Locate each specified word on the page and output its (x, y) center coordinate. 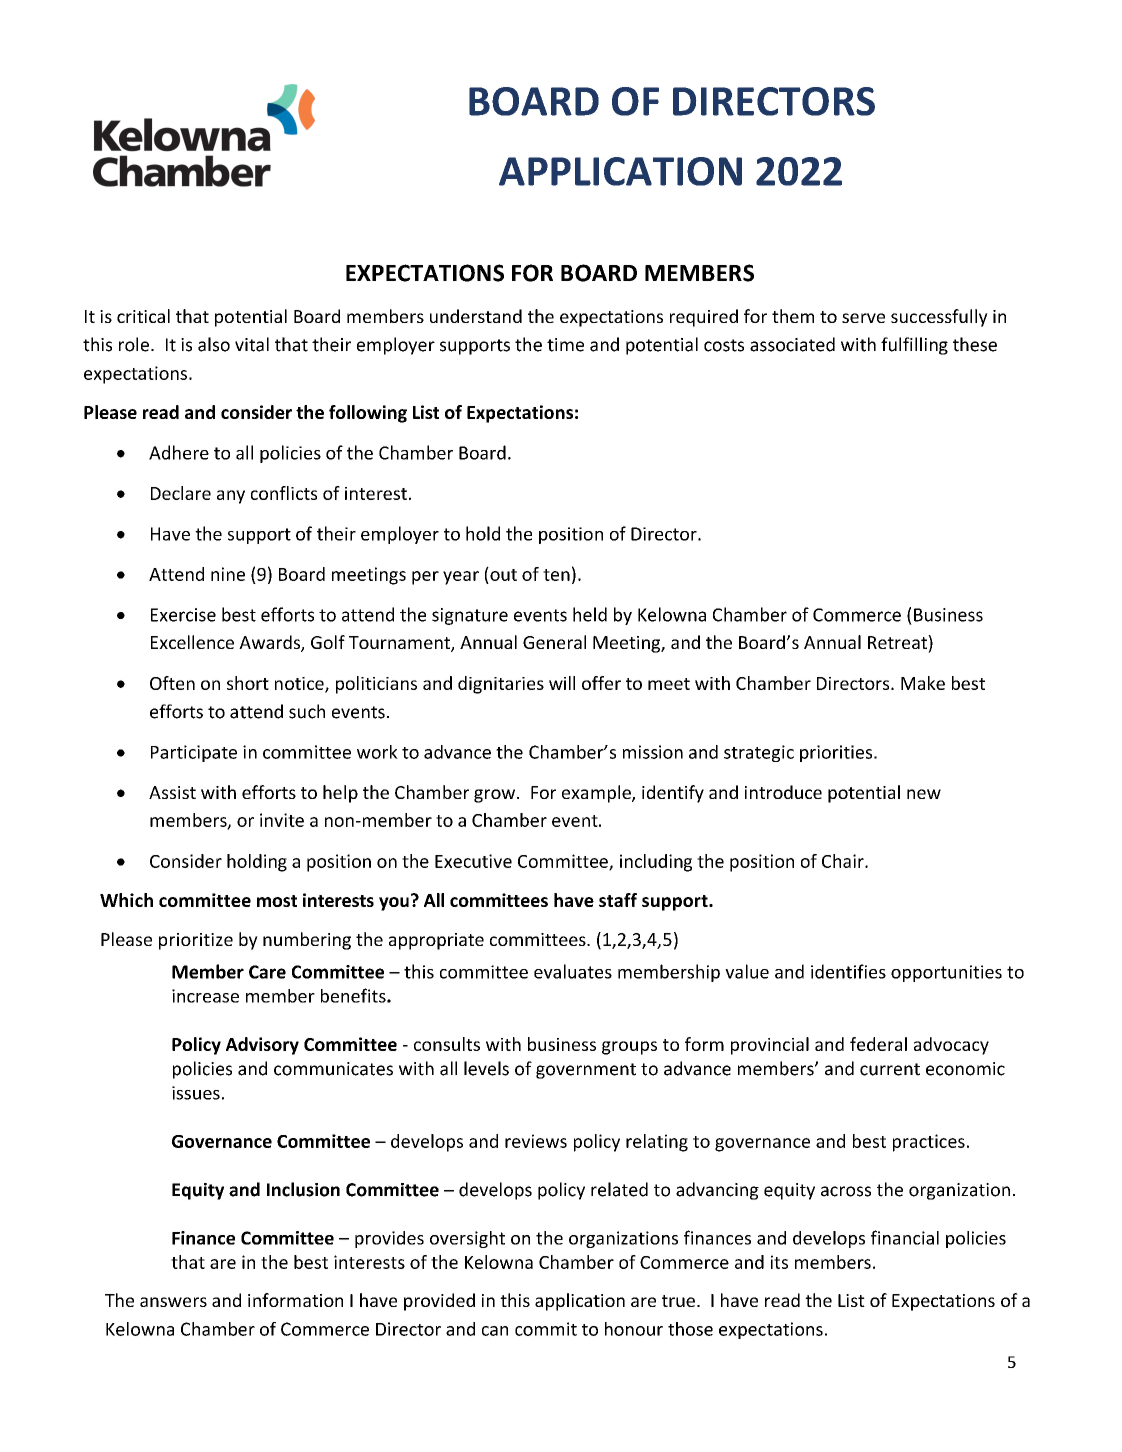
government (586, 1071)
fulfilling (914, 346)
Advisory (262, 1046)
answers (173, 1302)
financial (905, 1237)
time (565, 345)
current (890, 1069)
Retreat (898, 642)
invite (282, 820)
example (597, 794)
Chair (844, 861)
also (214, 344)
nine (228, 574)
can (495, 1331)
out (502, 574)
